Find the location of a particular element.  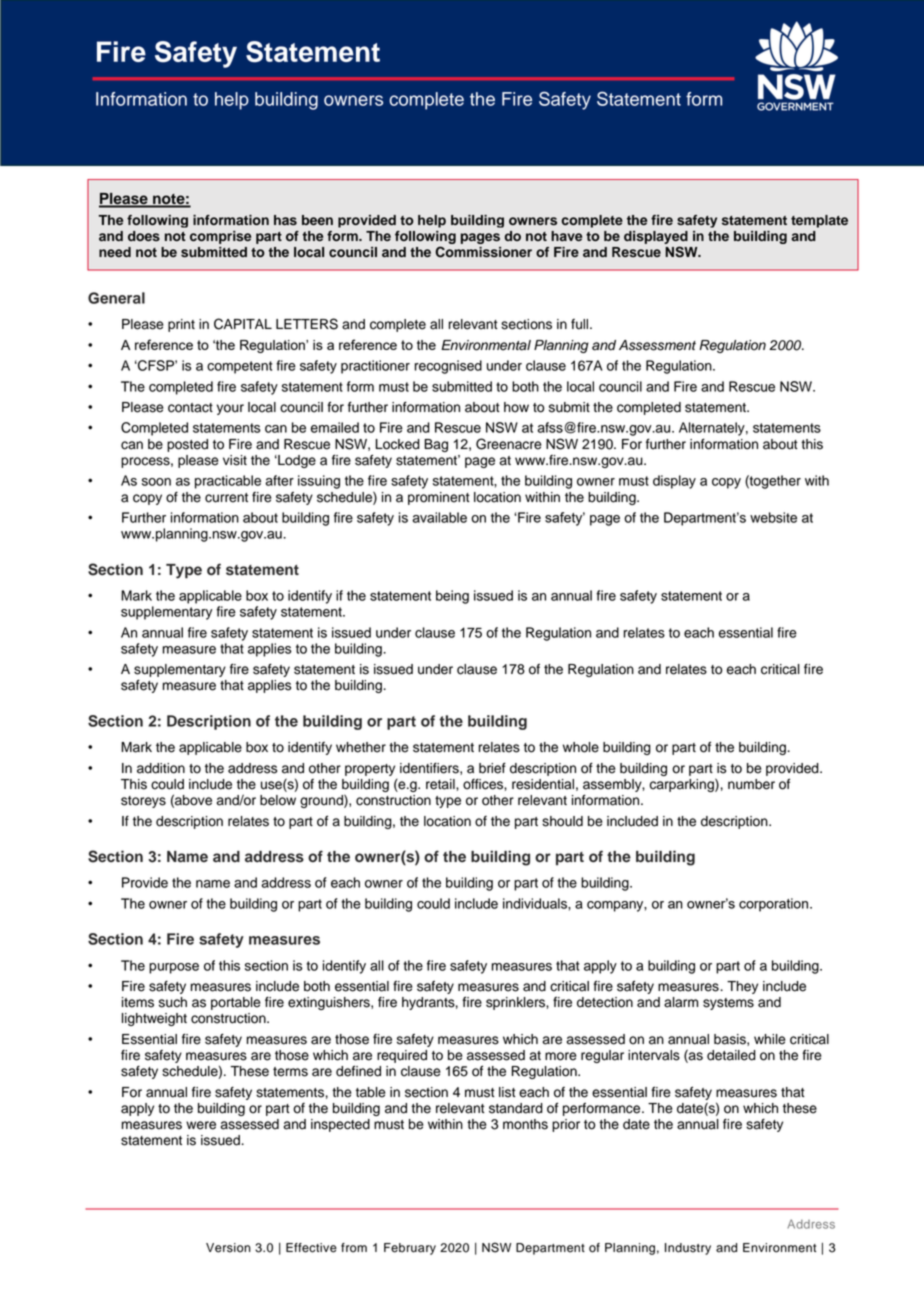

template is located at coordinates (819, 221).
